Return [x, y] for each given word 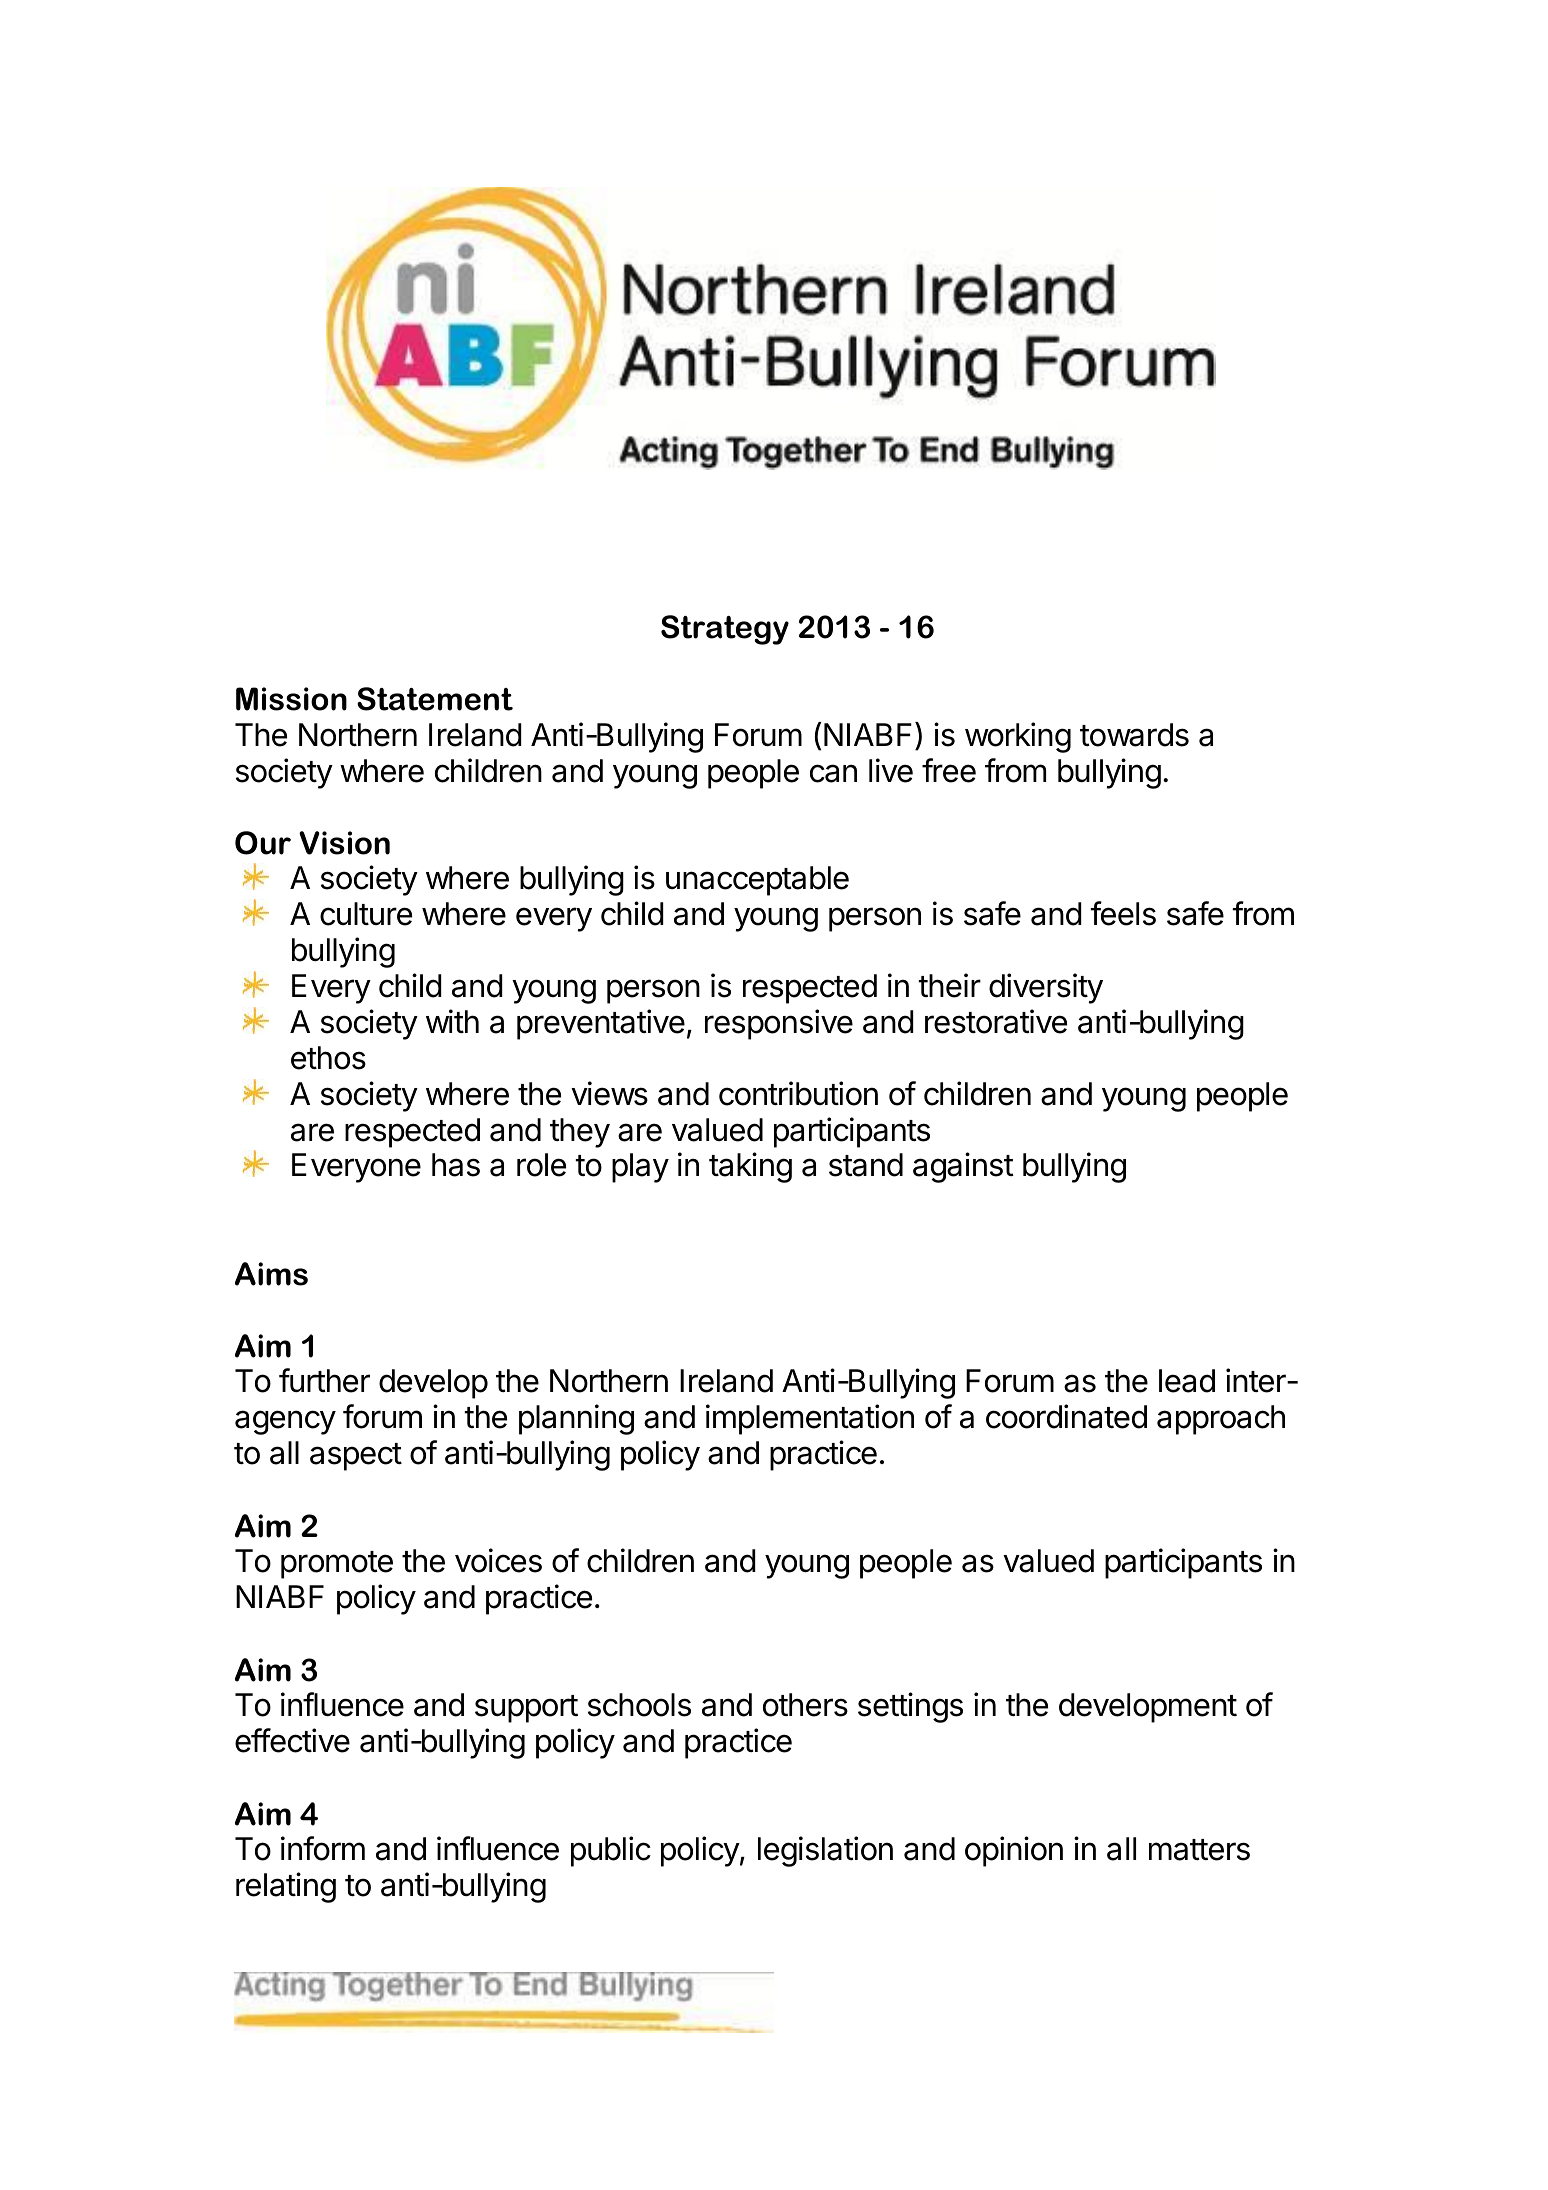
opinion [1014, 1851]
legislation [825, 1851]
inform [323, 1848]
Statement [435, 699]
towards [1134, 735]
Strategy [725, 630]
